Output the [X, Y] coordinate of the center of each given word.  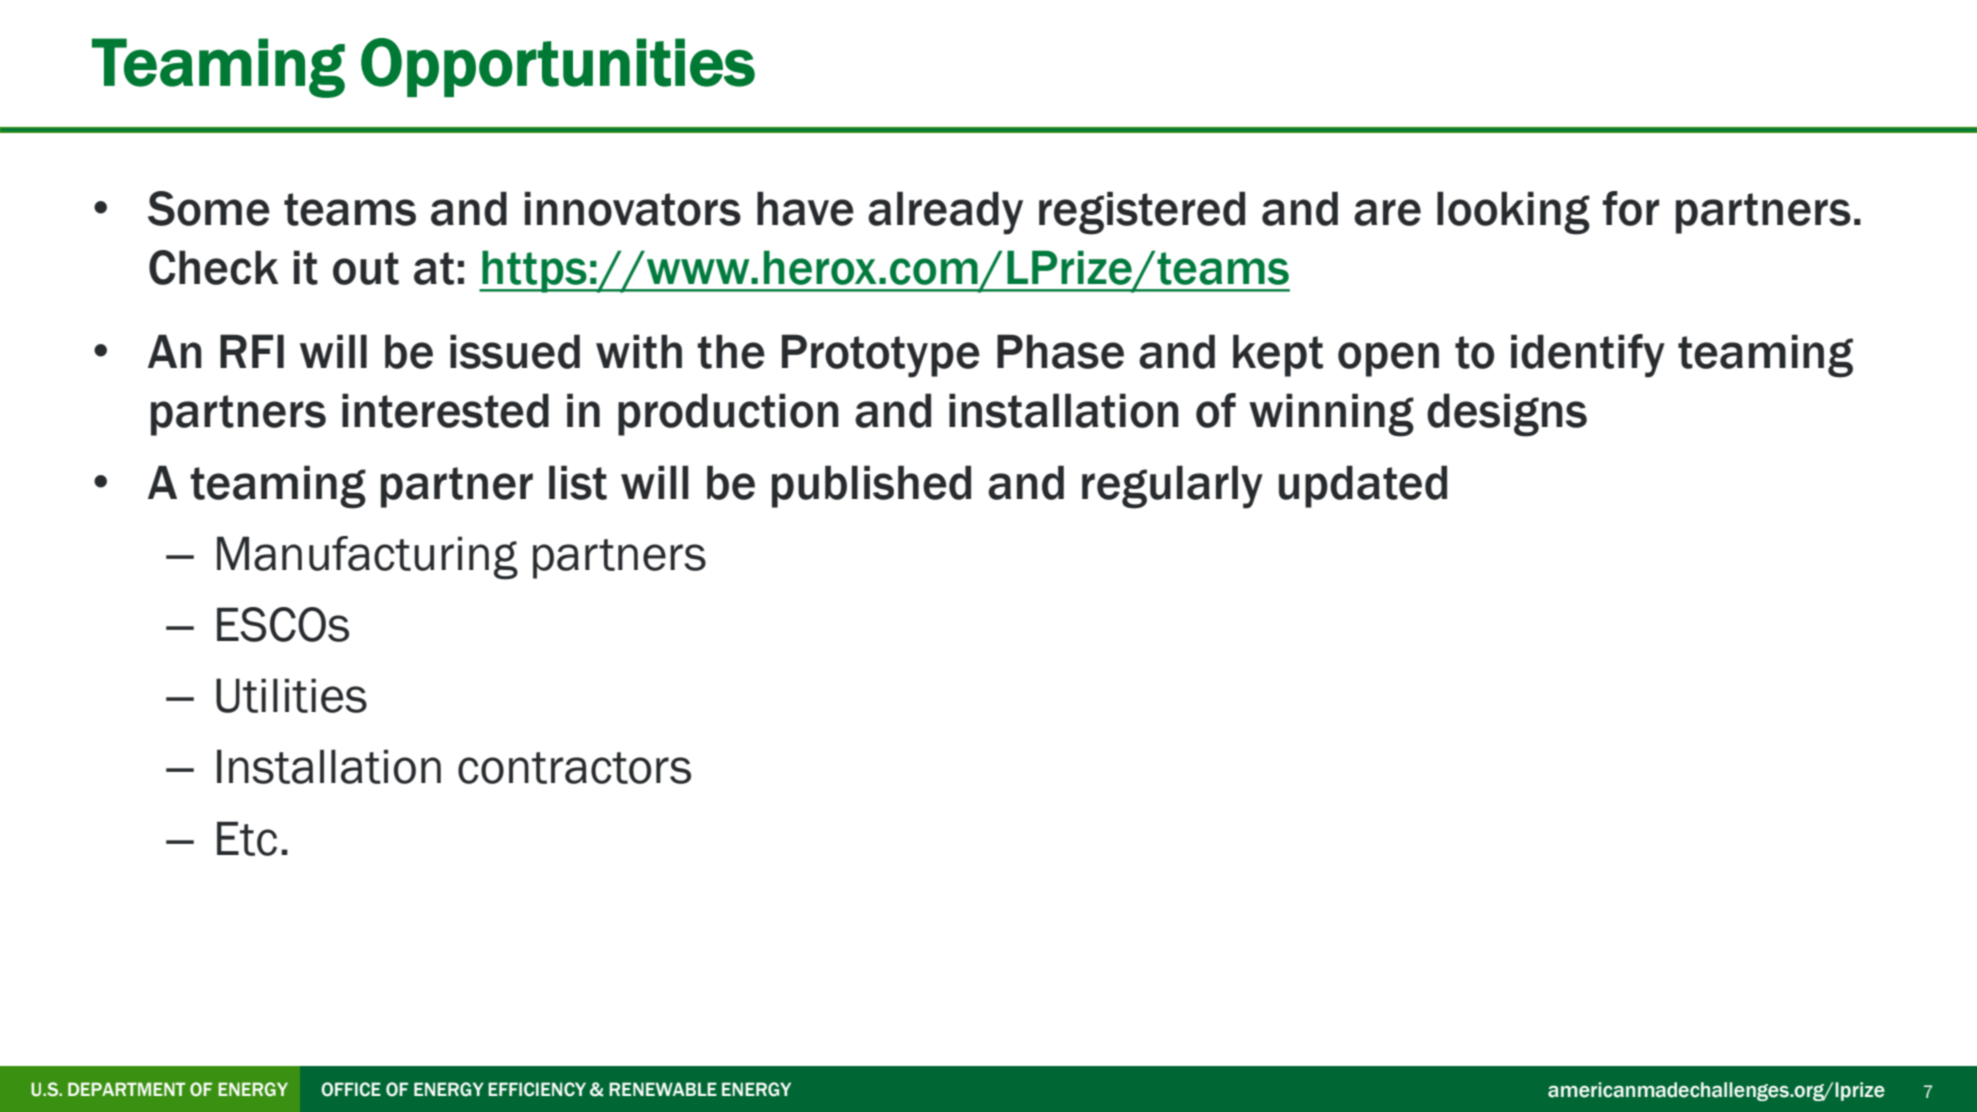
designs [1507, 415]
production [728, 414]
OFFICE [351, 1089]
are [1387, 212]
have [805, 208]
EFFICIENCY [537, 1089]
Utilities [291, 695]
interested [445, 410]
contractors [574, 768]
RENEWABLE [663, 1089]
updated [1363, 486]
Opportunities [558, 67]
